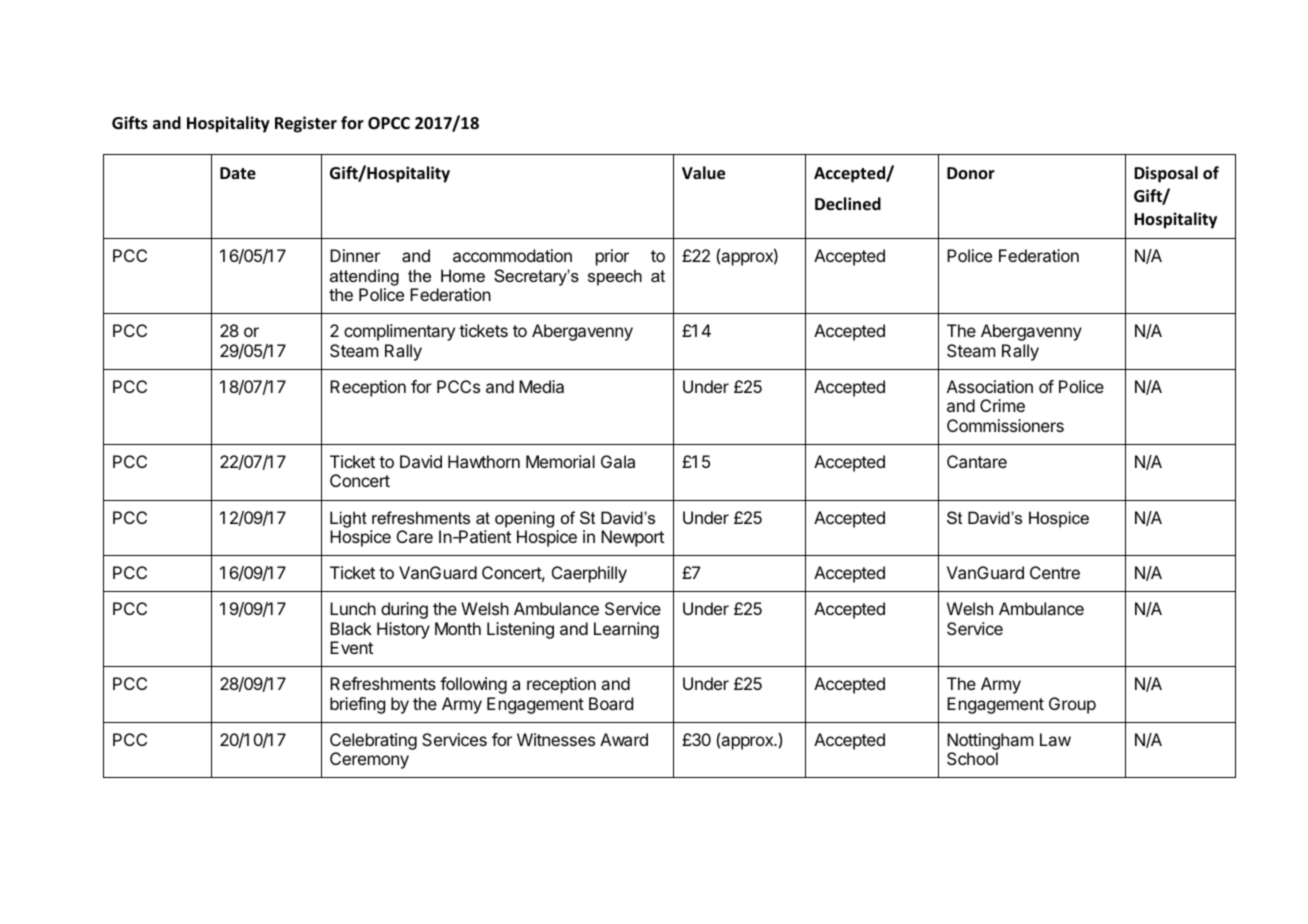  I want to click on Award, so click(624, 739).
